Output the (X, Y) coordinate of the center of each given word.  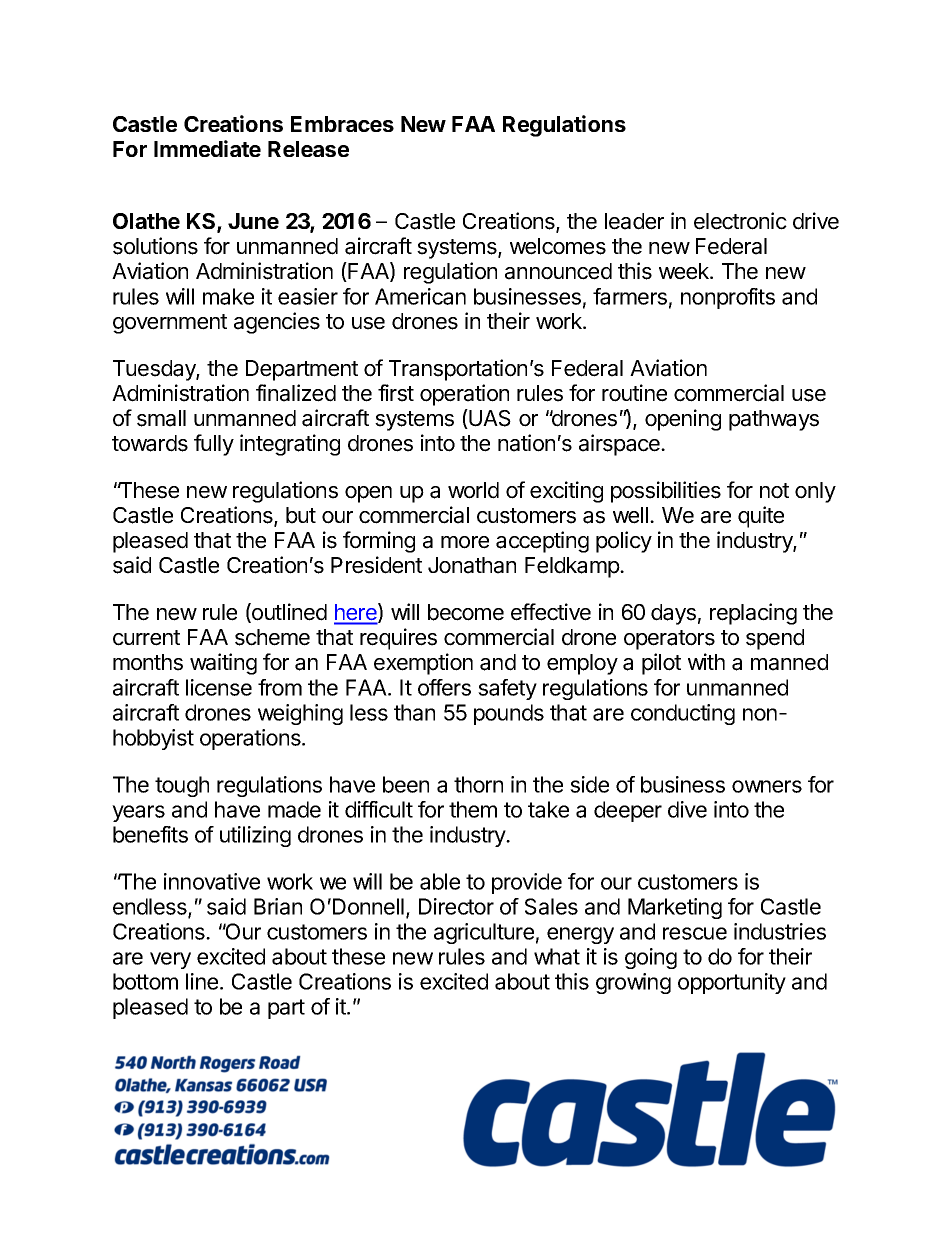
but (301, 515)
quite (761, 517)
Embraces (342, 124)
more (465, 542)
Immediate (207, 148)
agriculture (484, 933)
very (170, 960)
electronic (740, 221)
